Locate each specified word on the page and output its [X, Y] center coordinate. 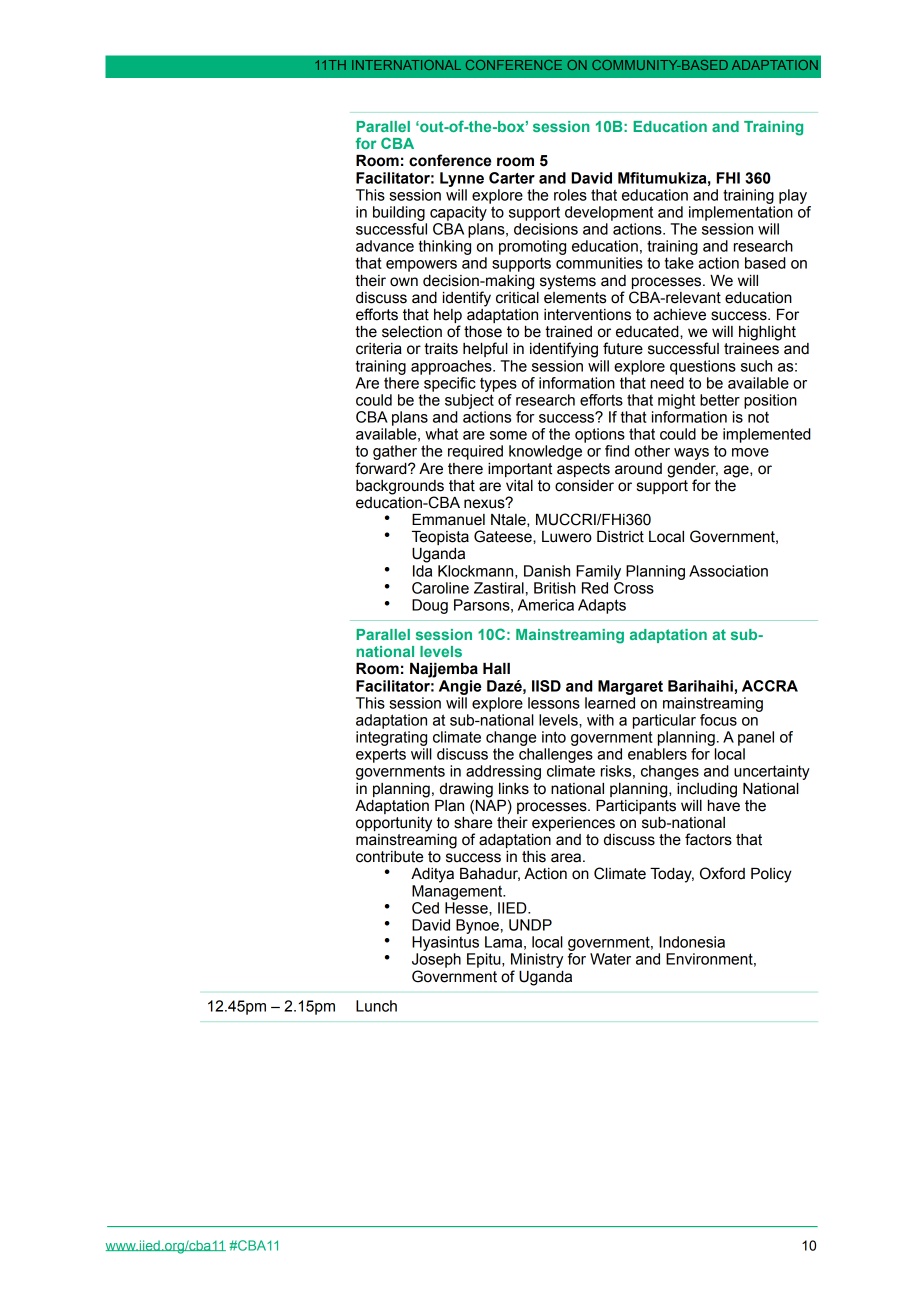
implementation [741, 213]
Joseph [436, 960]
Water [610, 959]
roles [570, 195]
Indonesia [692, 942]
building [399, 213]
